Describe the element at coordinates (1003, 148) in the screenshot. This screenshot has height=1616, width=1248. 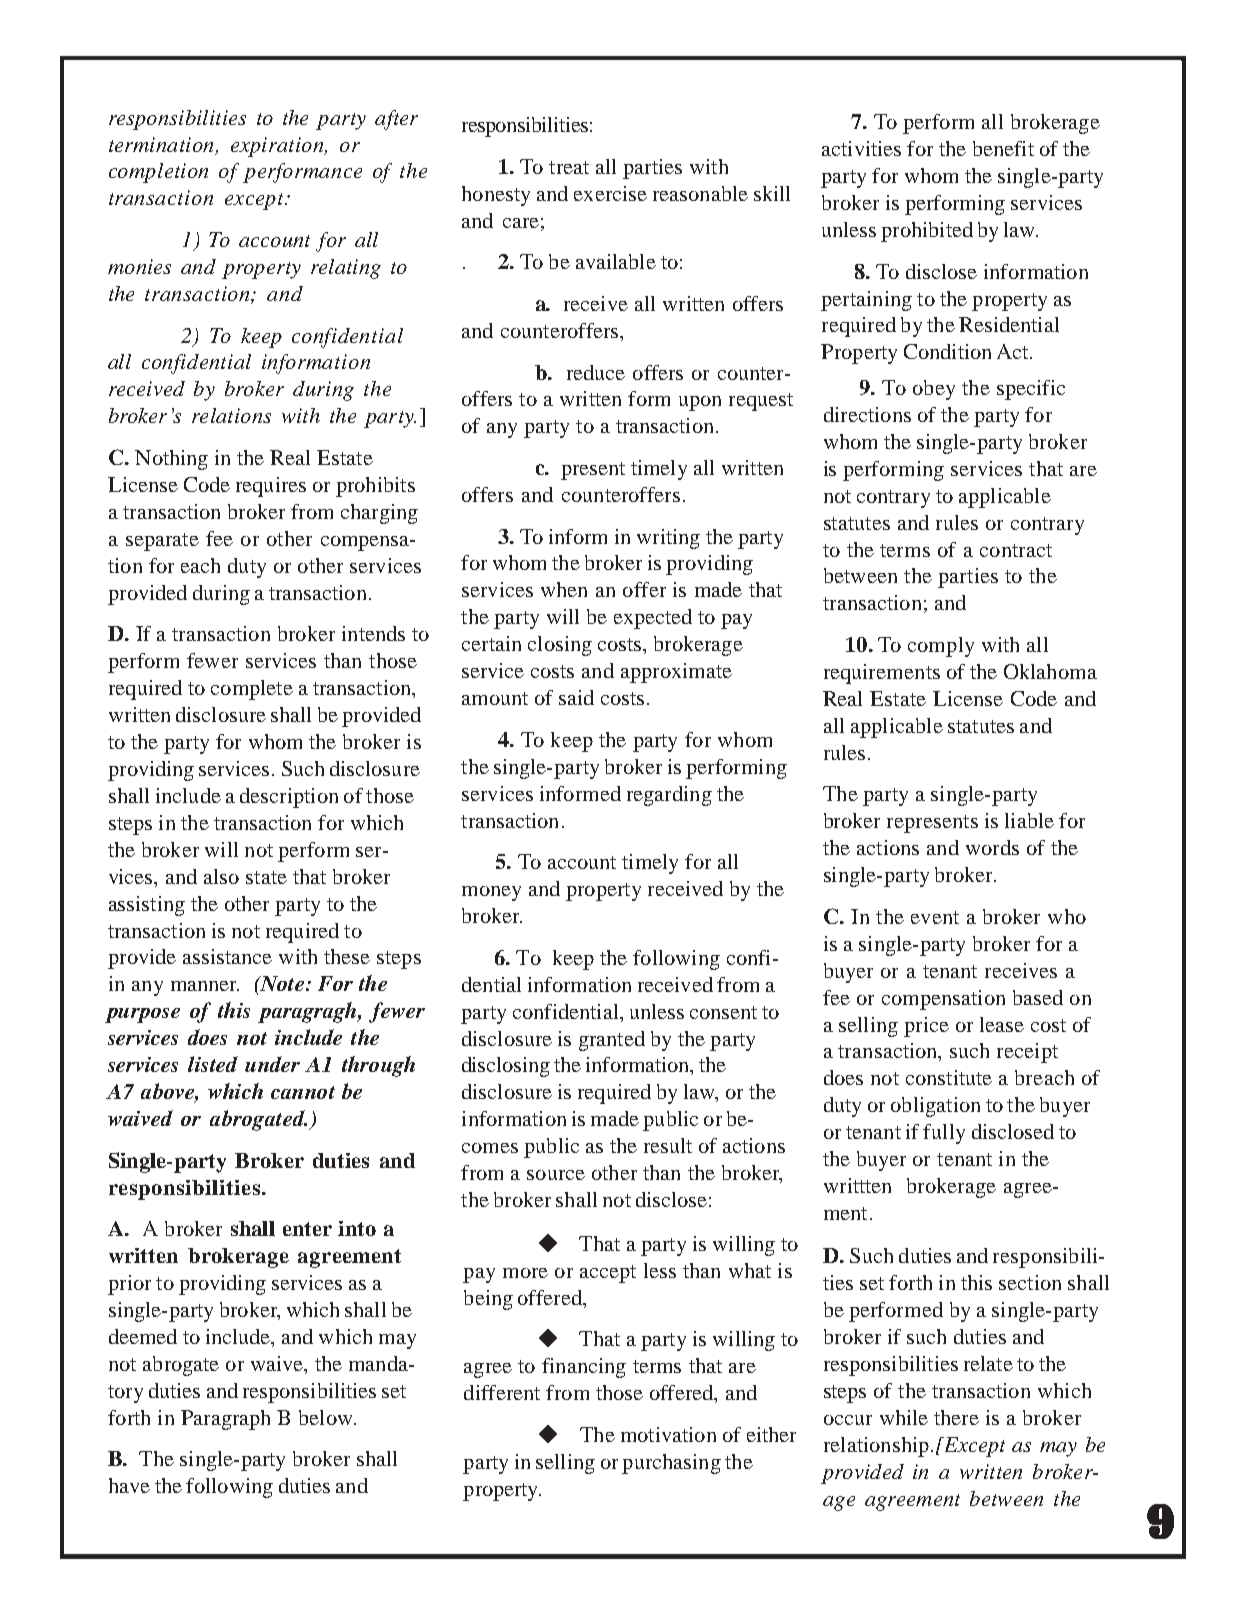
I see `benefit` at that location.
